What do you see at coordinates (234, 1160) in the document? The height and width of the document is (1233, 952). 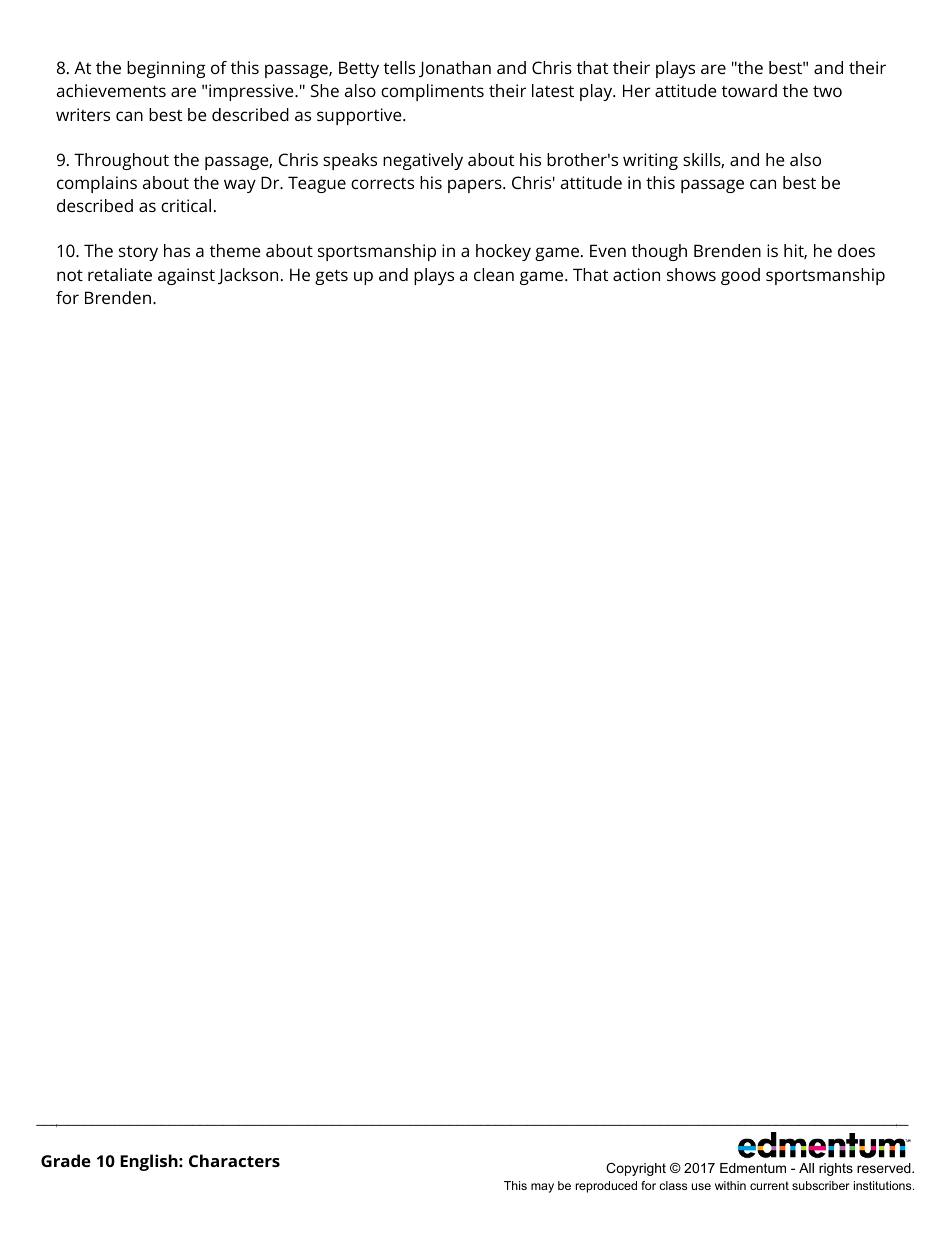 I see `Characters` at bounding box center [234, 1160].
